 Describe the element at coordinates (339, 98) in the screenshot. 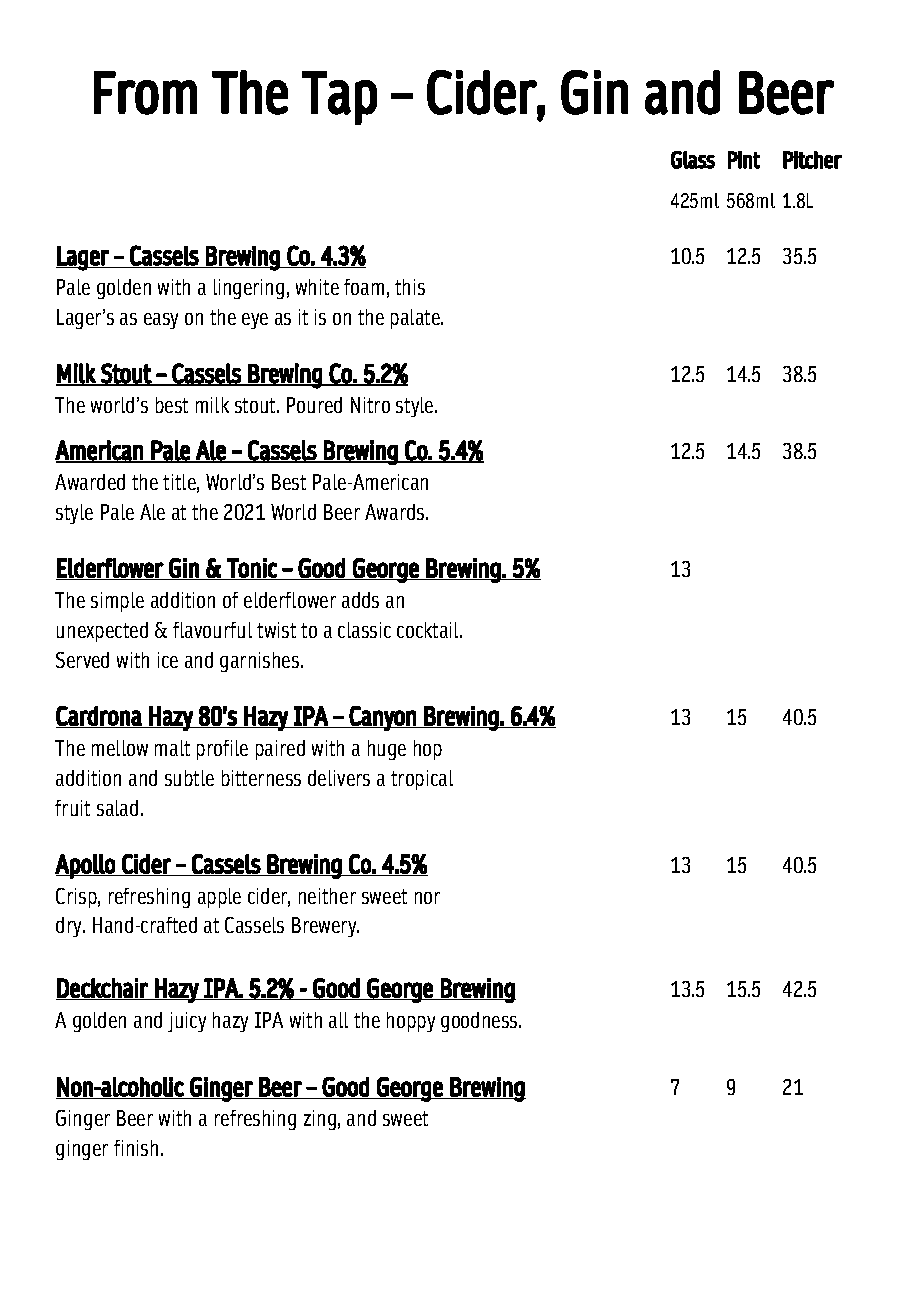

I see `Tap` at that location.
